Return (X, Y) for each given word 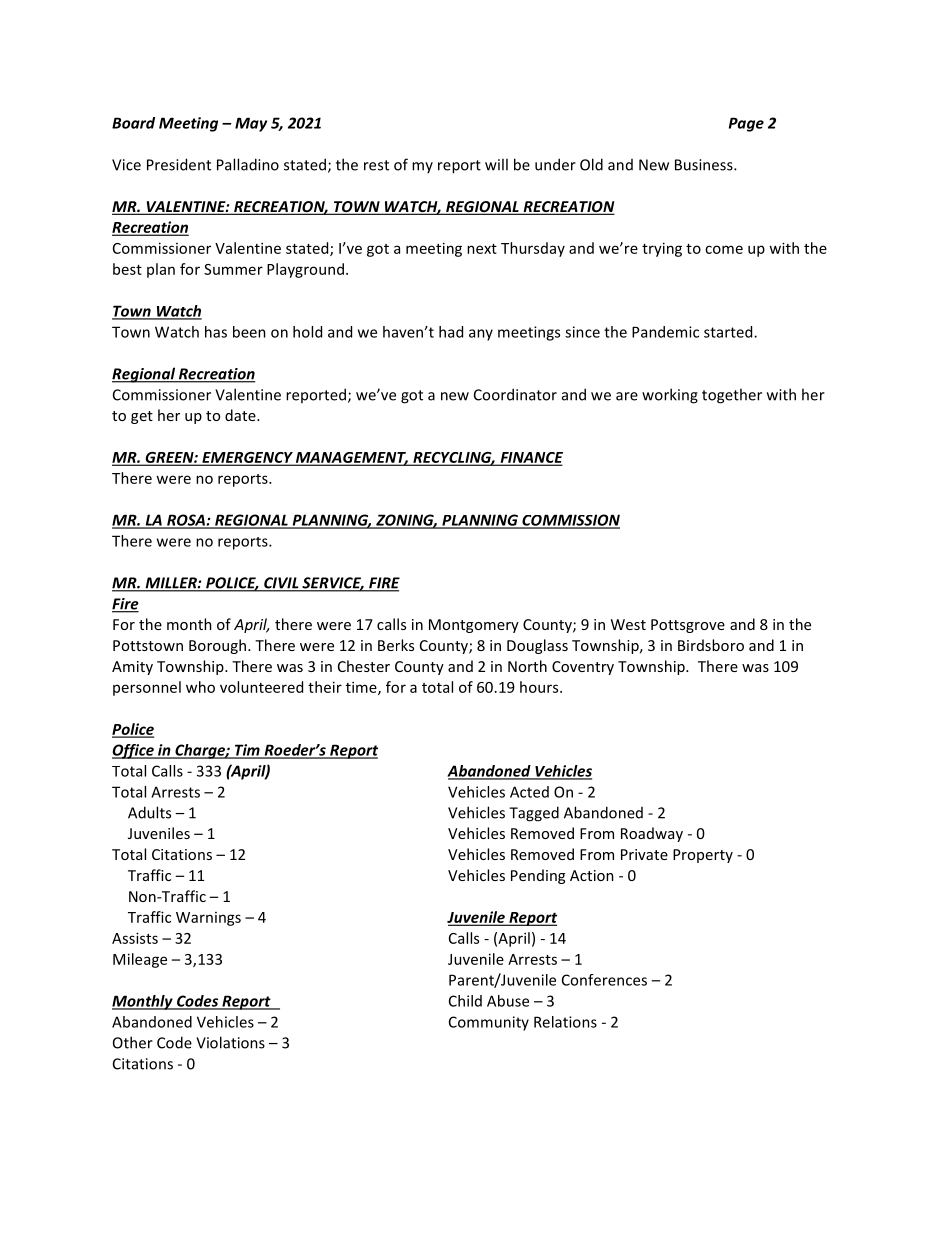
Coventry (583, 668)
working (670, 396)
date (241, 415)
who (200, 687)
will (496, 164)
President (179, 164)
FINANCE (530, 458)
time (362, 688)
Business (705, 165)
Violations (230, 1042)
